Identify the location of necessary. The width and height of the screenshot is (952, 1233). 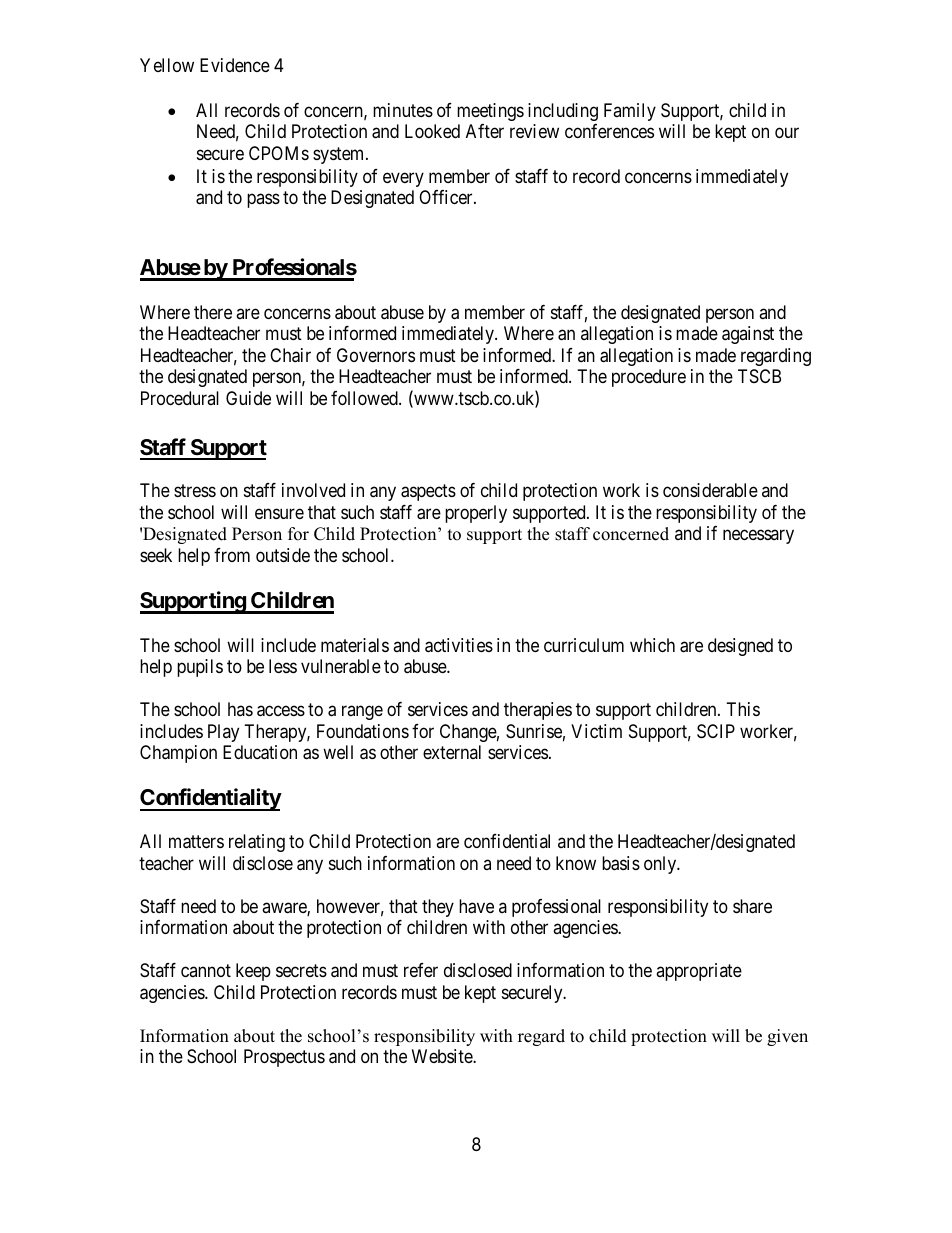
(758, 537).
